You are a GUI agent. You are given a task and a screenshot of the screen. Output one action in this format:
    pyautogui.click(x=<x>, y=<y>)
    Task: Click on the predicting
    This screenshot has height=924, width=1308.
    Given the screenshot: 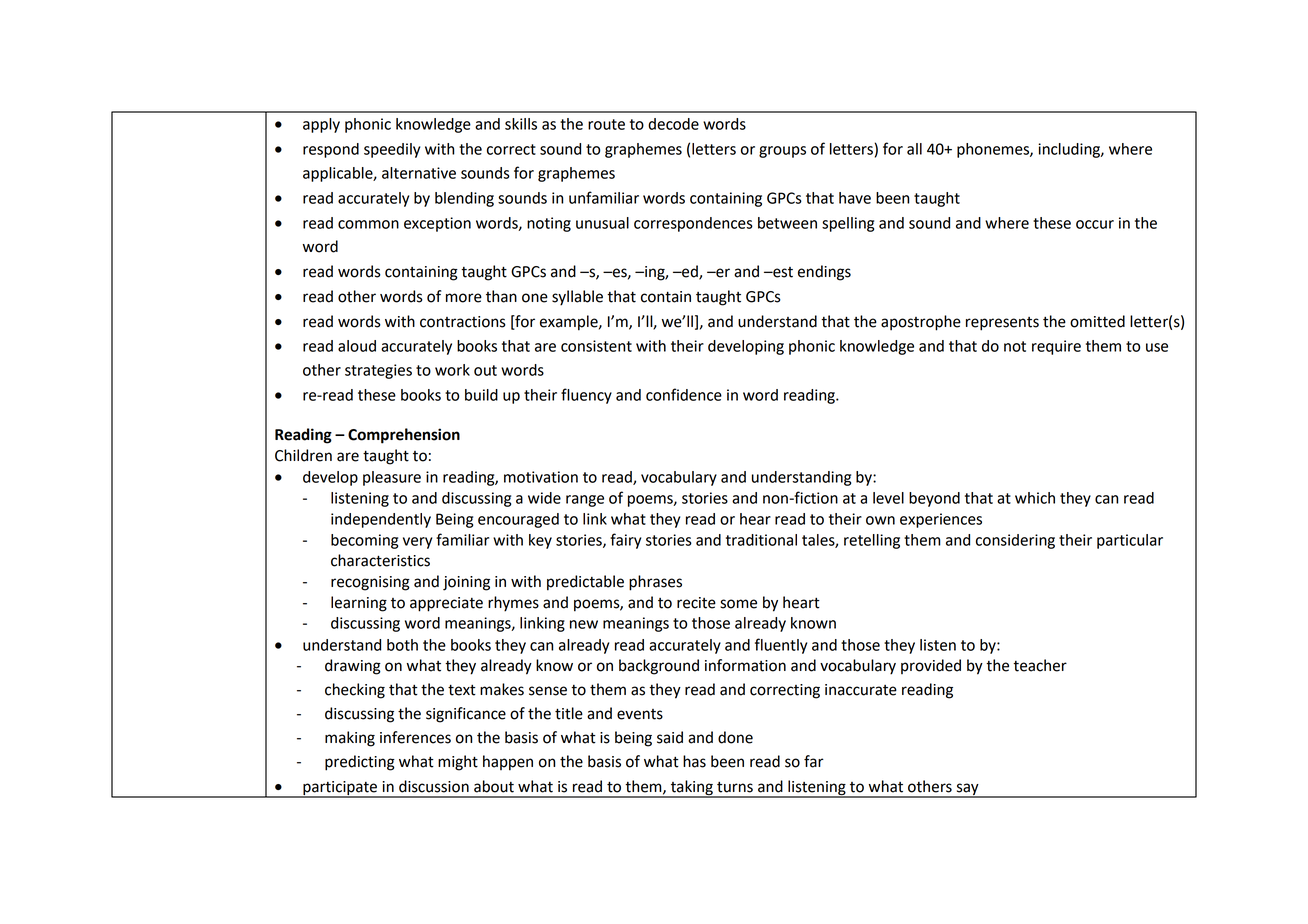 What is the action you would take?
    pyautogui.click(x=360, y=763)
